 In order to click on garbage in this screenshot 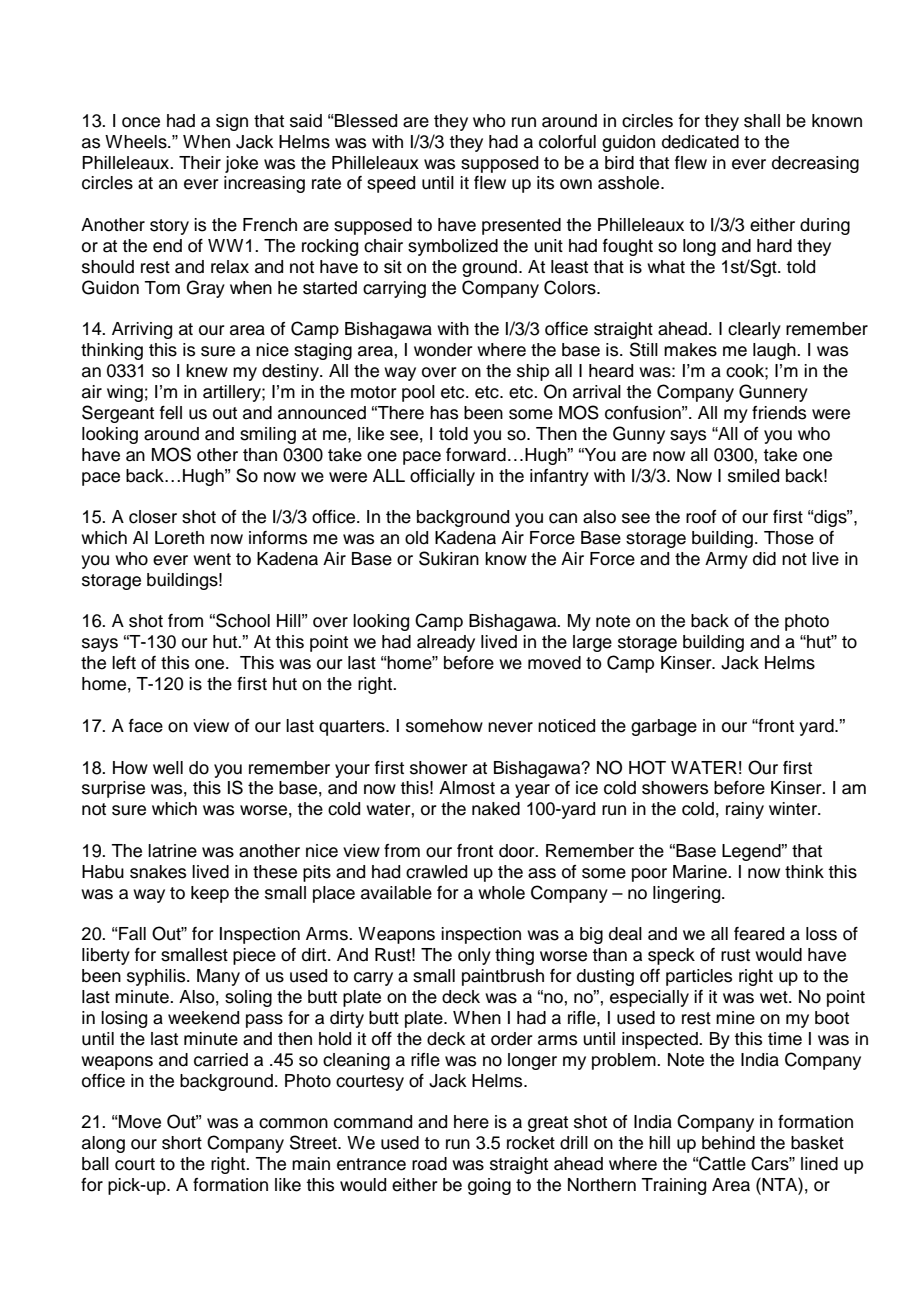, I will do `click(664, 727)`.
